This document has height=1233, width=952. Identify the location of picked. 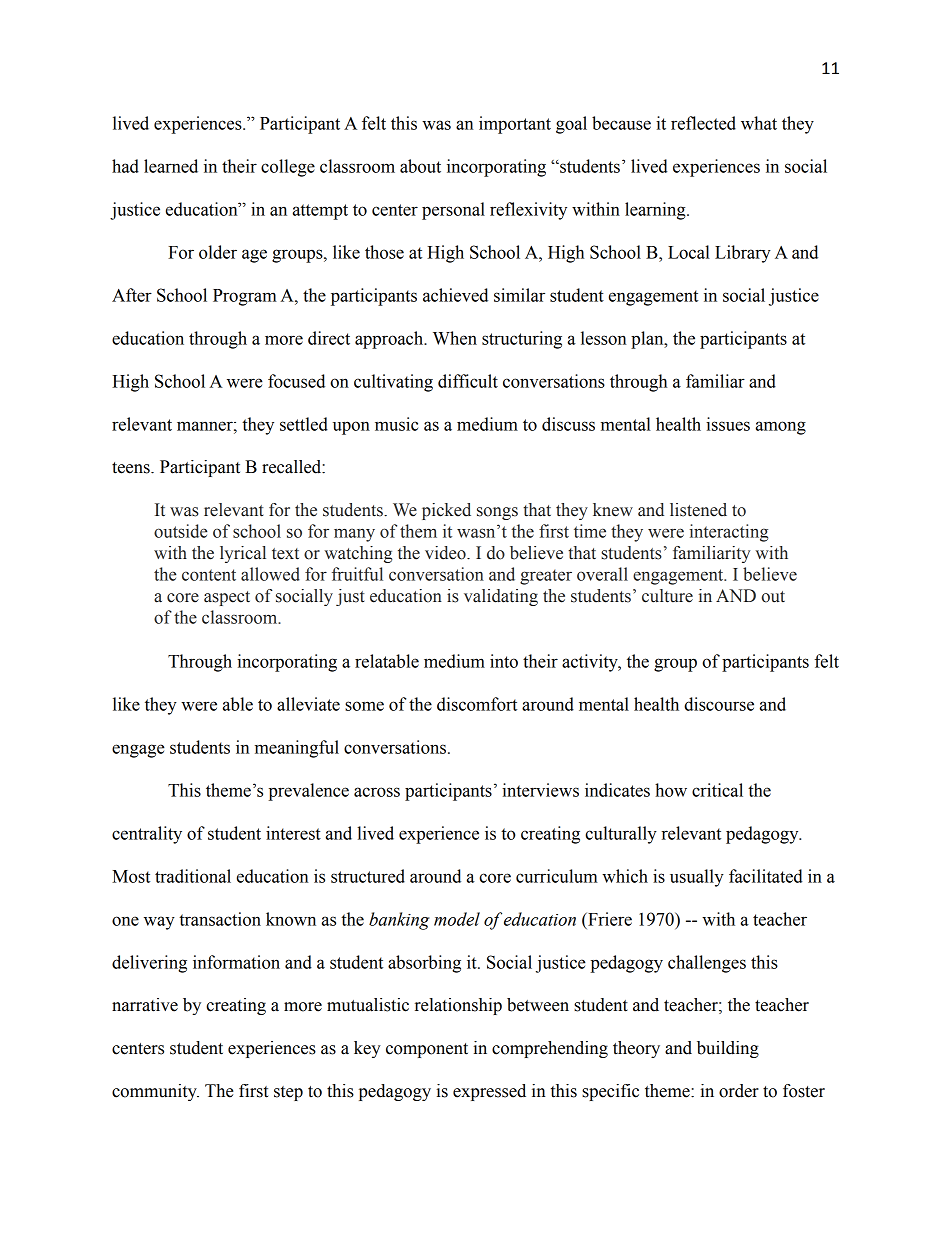
(446, 511).
